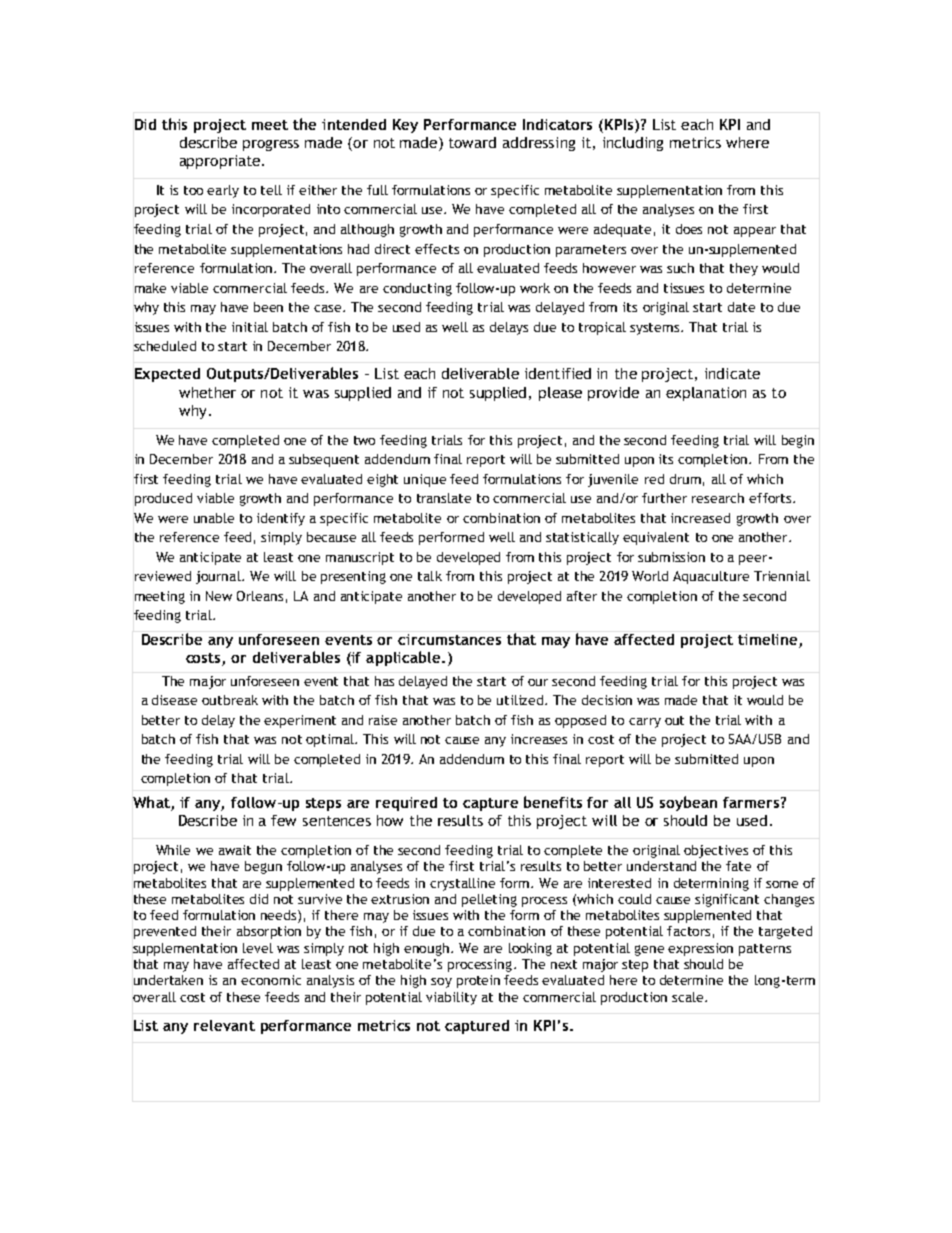 This page has height=1233, width=952. Describe the element at coordinates (221, 162) in the page. I see `appropriate` at that location.
